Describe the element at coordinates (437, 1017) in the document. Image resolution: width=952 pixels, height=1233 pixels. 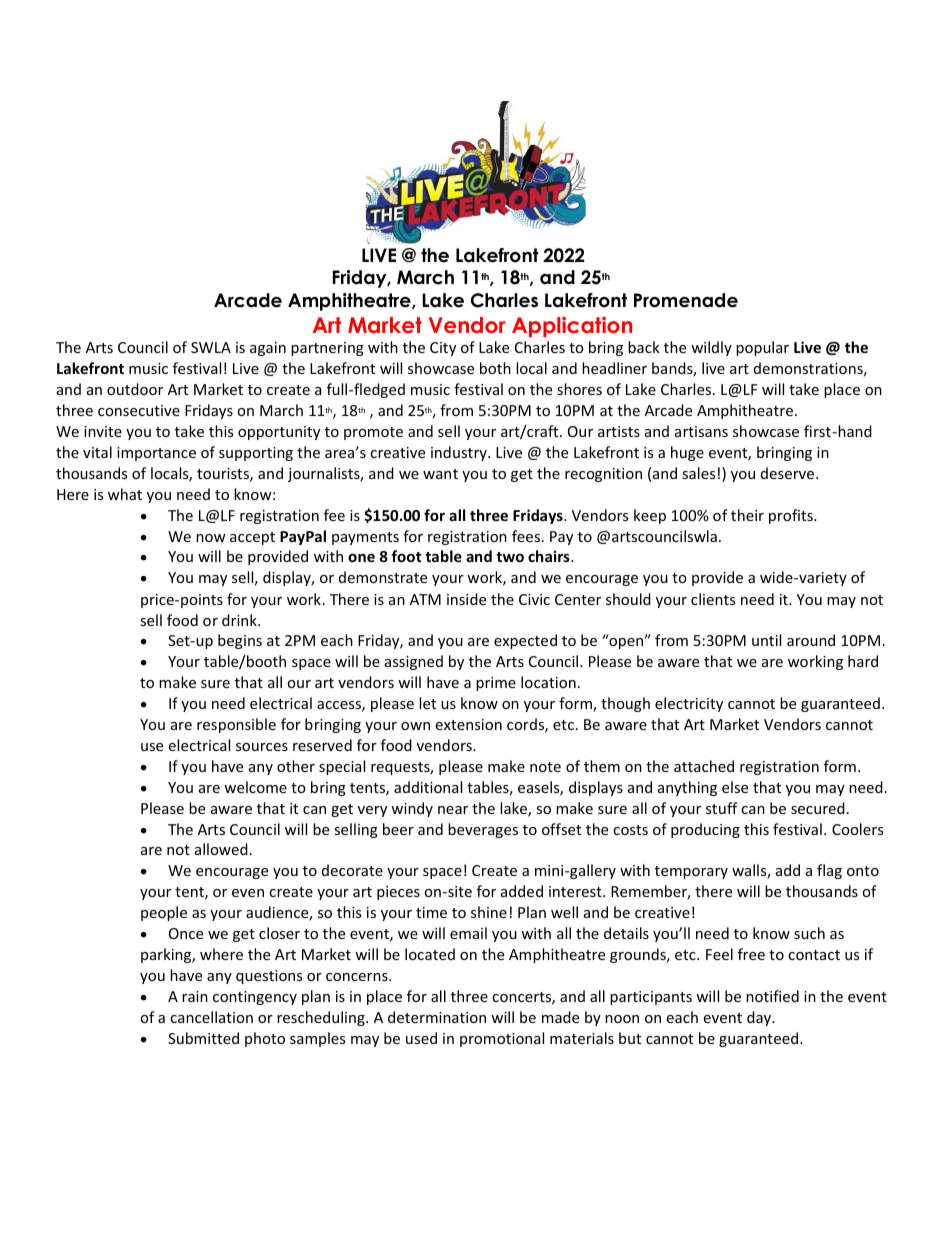
I see `determination` at that location.
